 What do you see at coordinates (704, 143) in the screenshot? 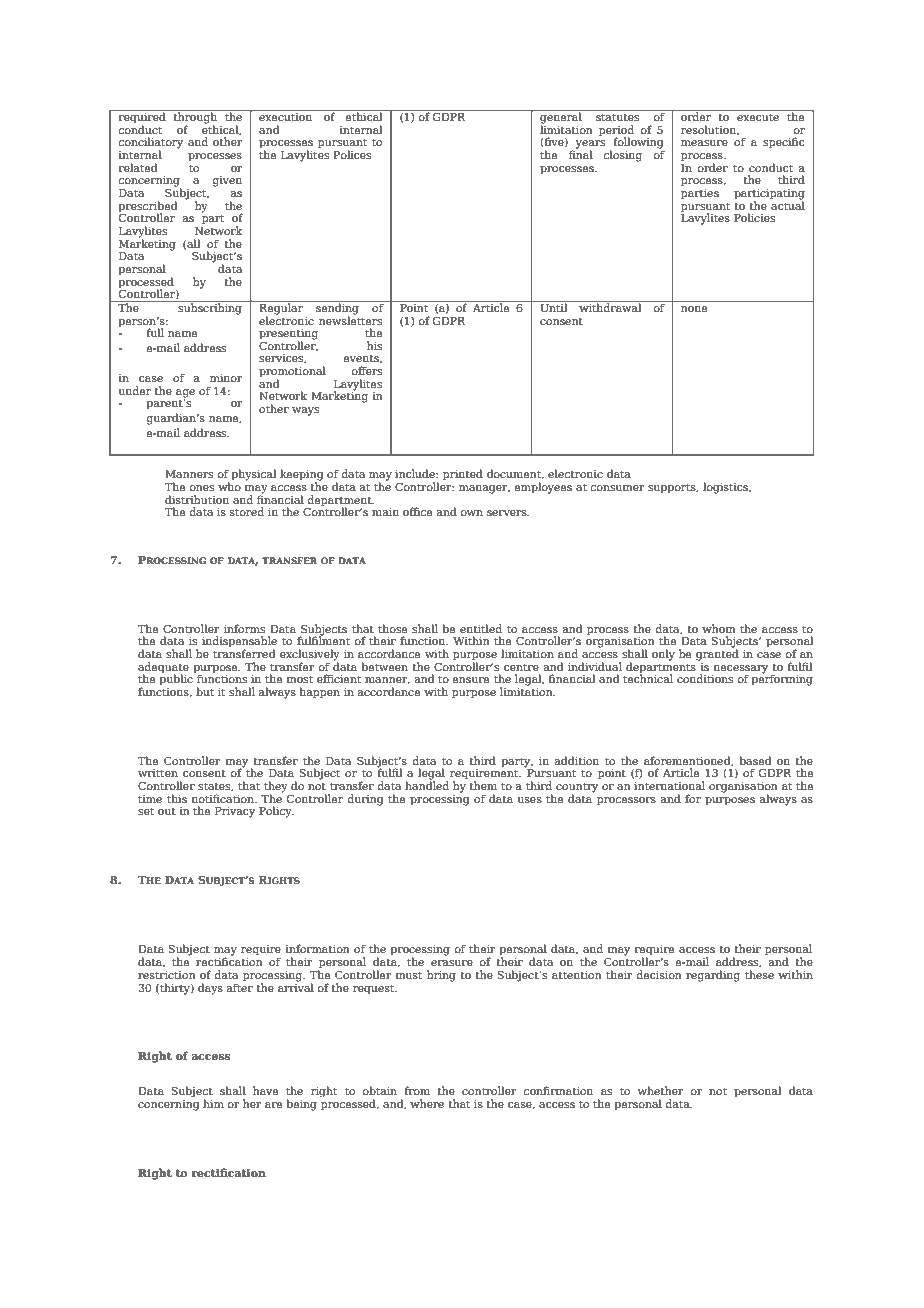
I see `measure` at bounding box center [704, 143].
